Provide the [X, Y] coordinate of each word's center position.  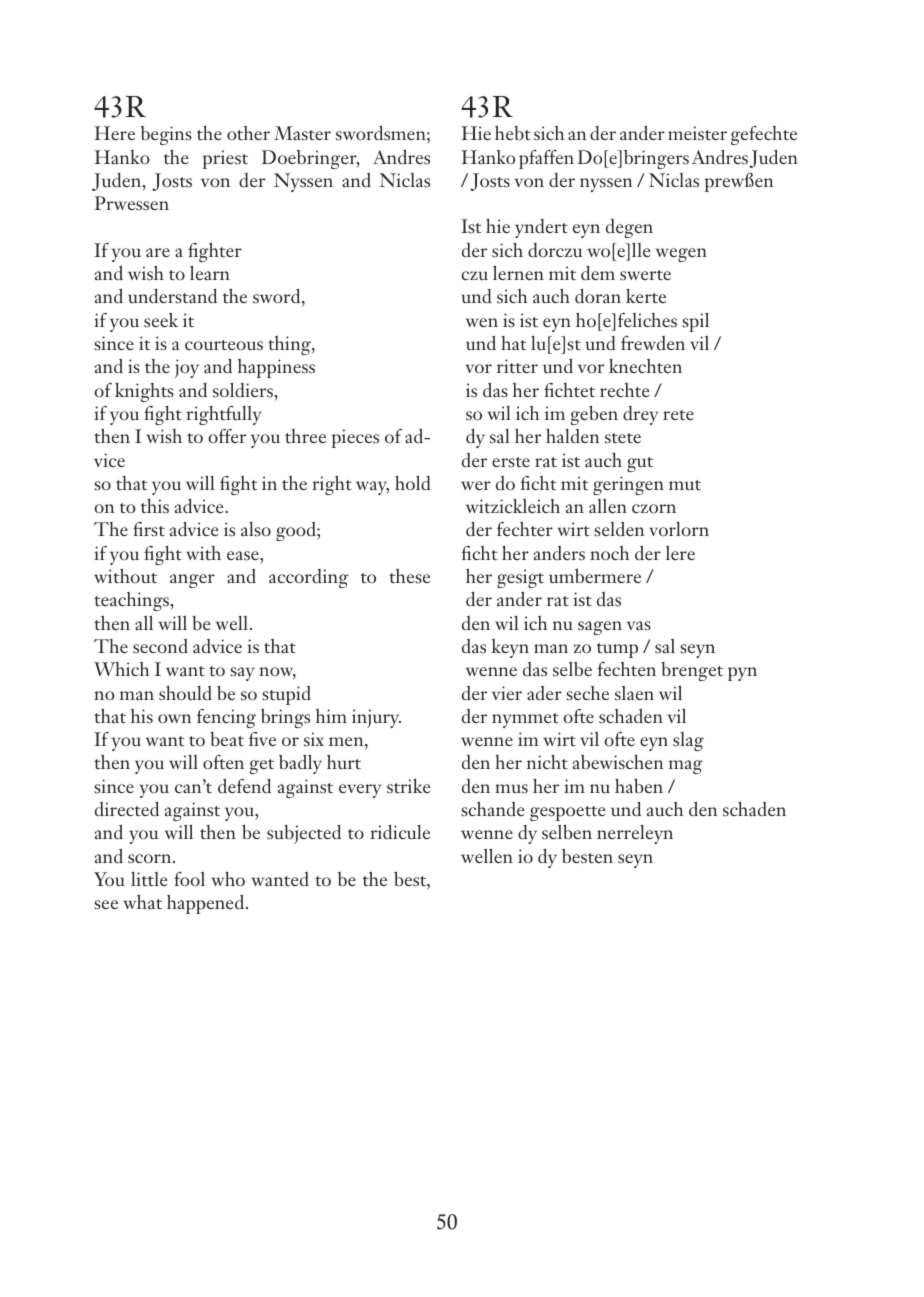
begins [166, 135]
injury [376, 718]
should [185, 693]
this [155, 506]
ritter [517, 366]
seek [161, 320]
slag [688, 741]
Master [302, 133]
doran [598, 296]
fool [189, 879]
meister [697, 133]
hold [412, 483]
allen [608, 506]
